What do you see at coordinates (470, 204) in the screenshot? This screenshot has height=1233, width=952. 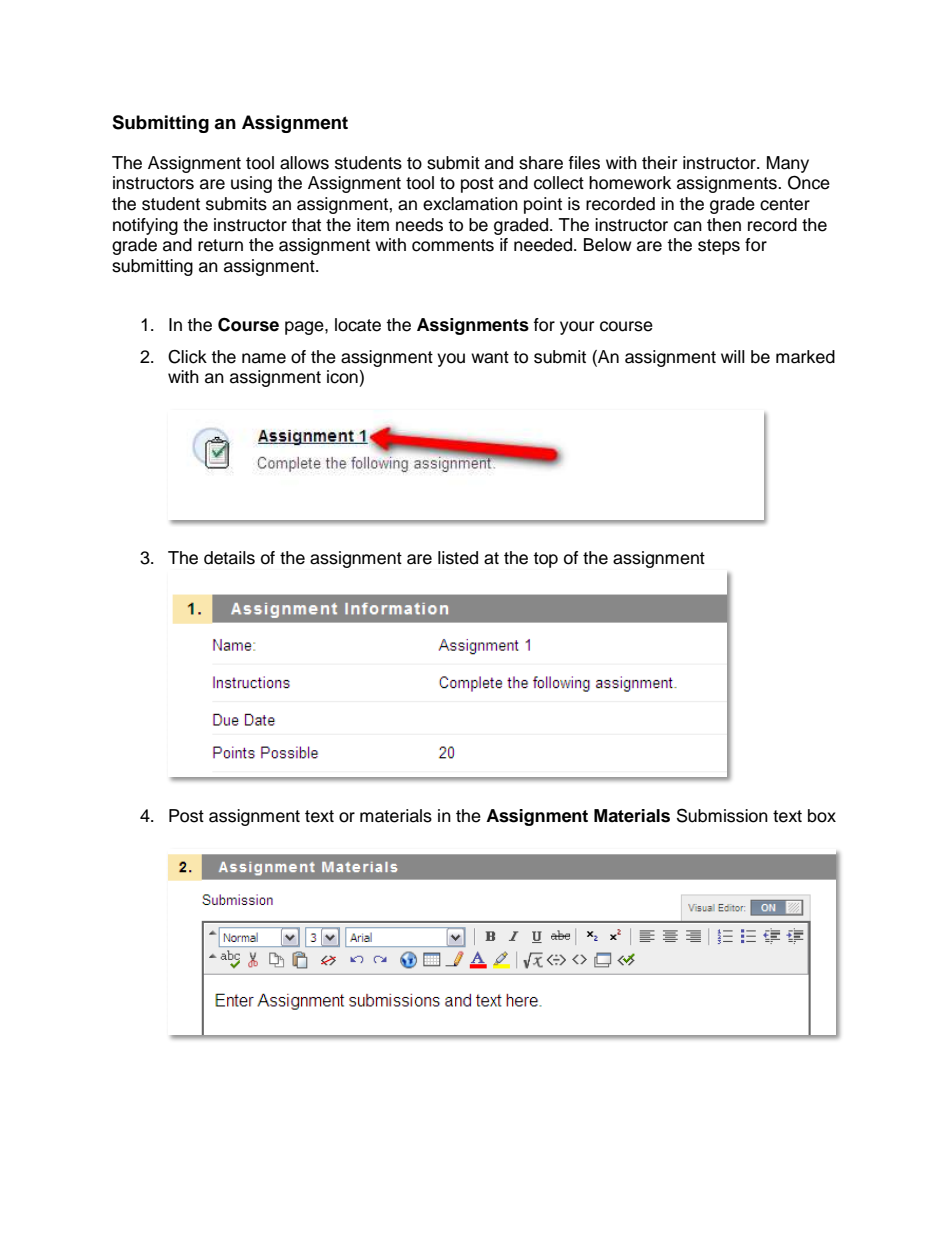 I see `exclamation` at bounding box center [470, 204].
